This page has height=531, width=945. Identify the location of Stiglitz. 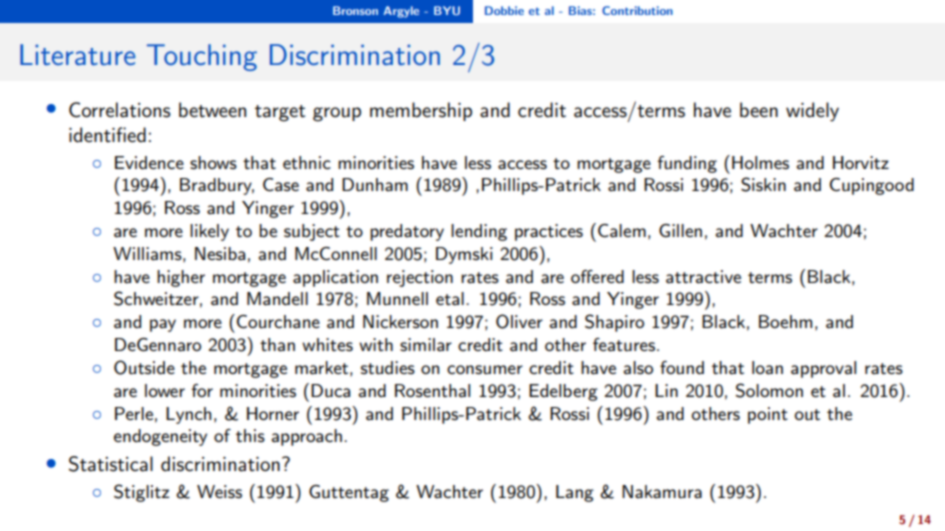
(141, 493).
